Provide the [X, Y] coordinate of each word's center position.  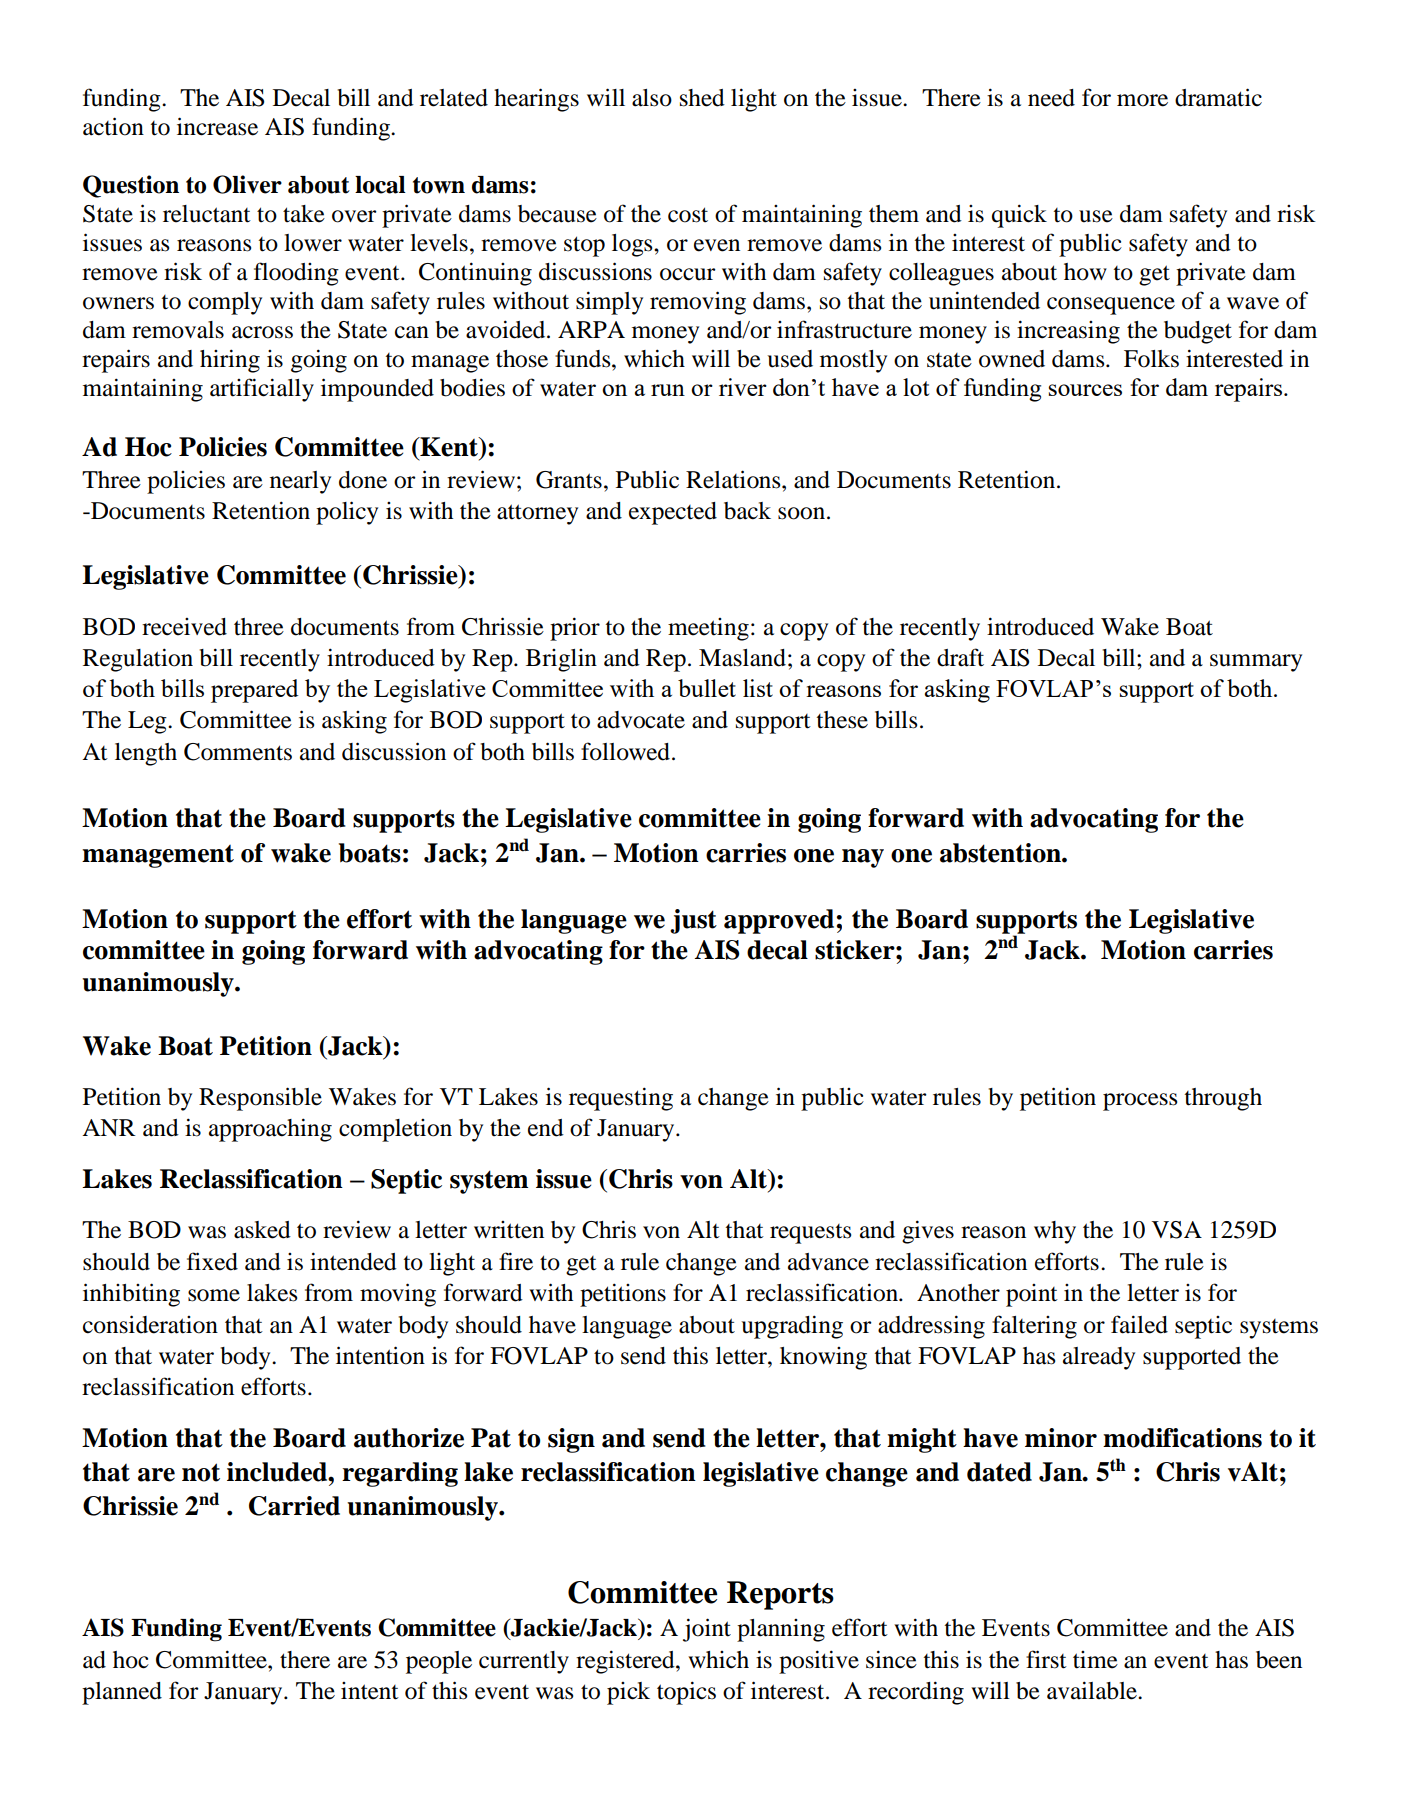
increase [217, 126]
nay [863, 858]
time [1095, 1660]
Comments [238, 752]
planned [122, 1693]
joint [707, 1630]
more [1142, 100]
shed [702, 98]
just [693, 921]
